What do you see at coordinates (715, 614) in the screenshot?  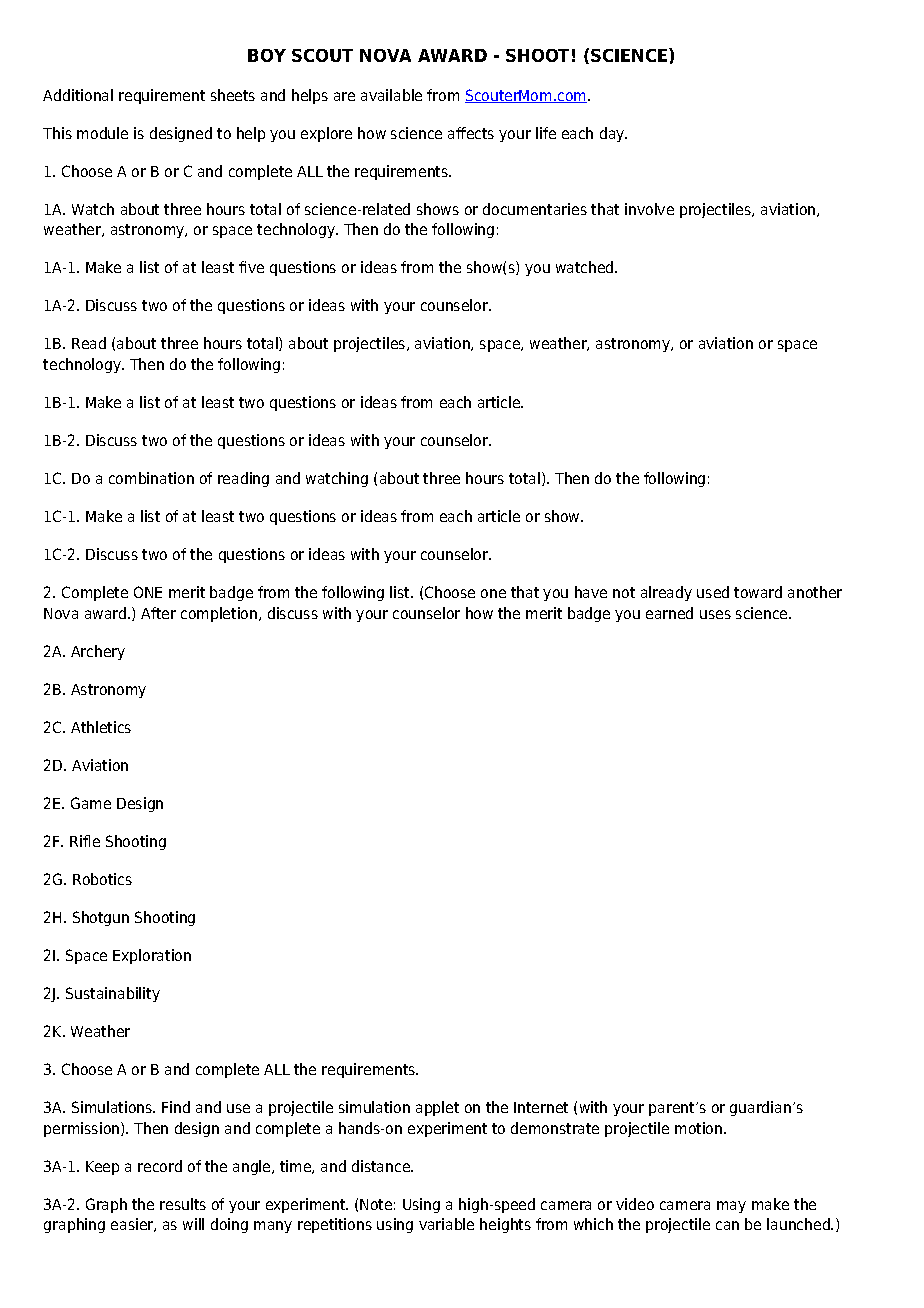 I see `uses` at bounding box center [715, 614].
